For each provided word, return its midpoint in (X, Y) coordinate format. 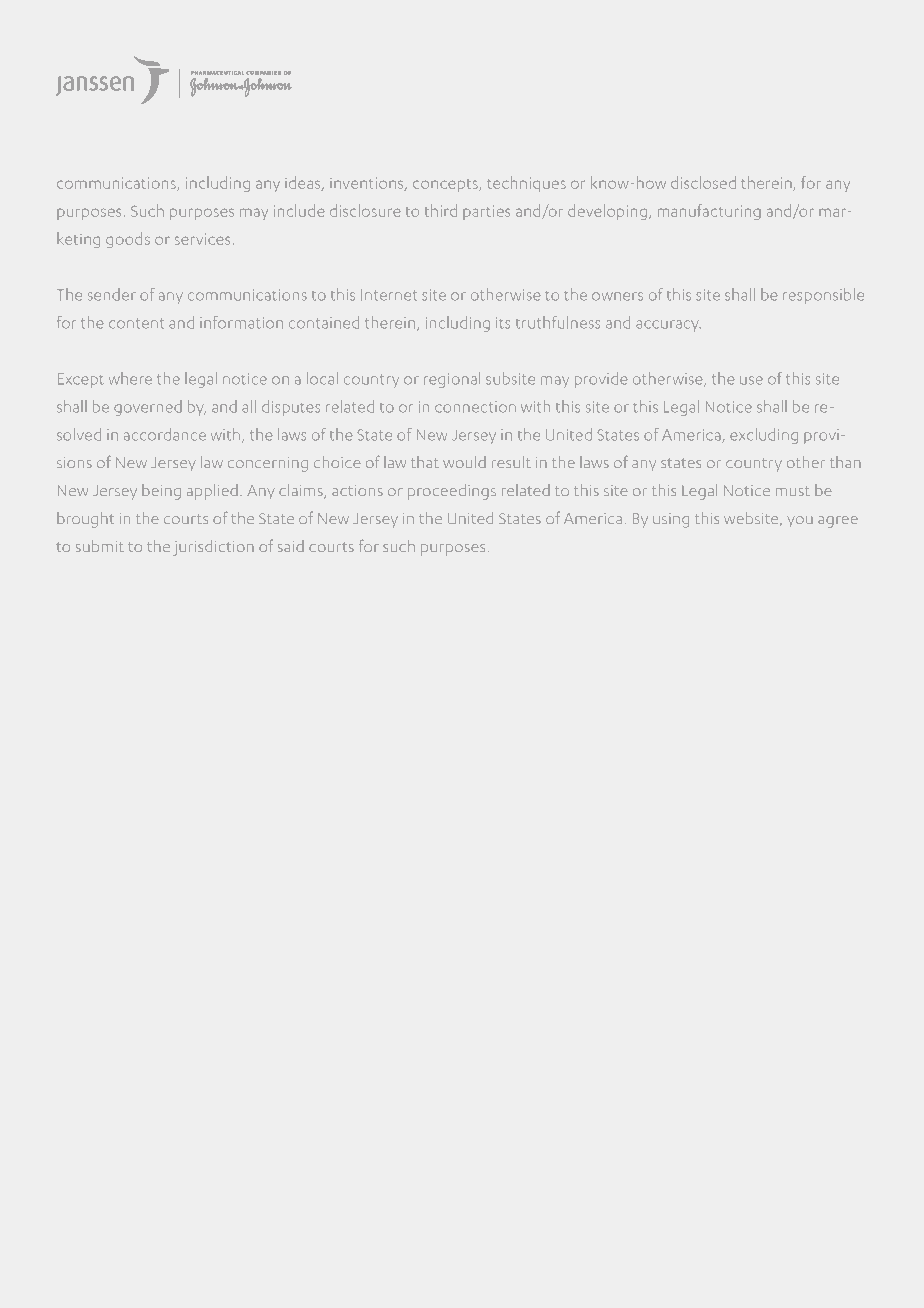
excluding (764, 436)
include (299, 210)
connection (475, 407)
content (136, 324)
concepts (446, 185)
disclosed (703, 182)
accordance (165, 434)
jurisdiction (213, 548)
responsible (823, 296)
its (503, 323)
